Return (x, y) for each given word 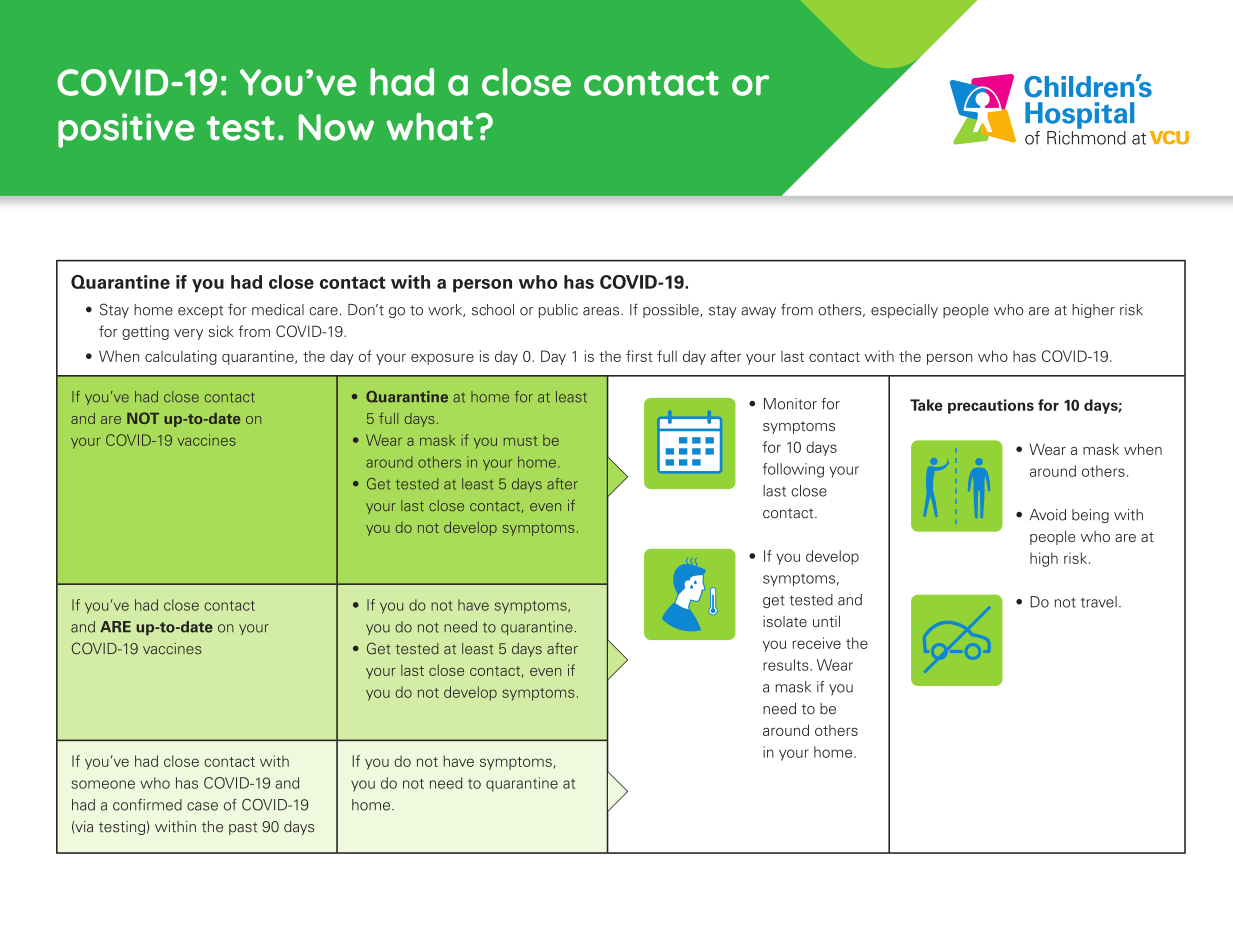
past (243, 828)
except (200, 311)
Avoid (1047, 515)
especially (904, 311)
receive (816, 643)
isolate (785, 621)
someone (103, 784)
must (521, 441)
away (758, 312)
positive (126, 130)
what (429, 127)
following (793, 470)
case (202, 806)
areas (602, 311)
